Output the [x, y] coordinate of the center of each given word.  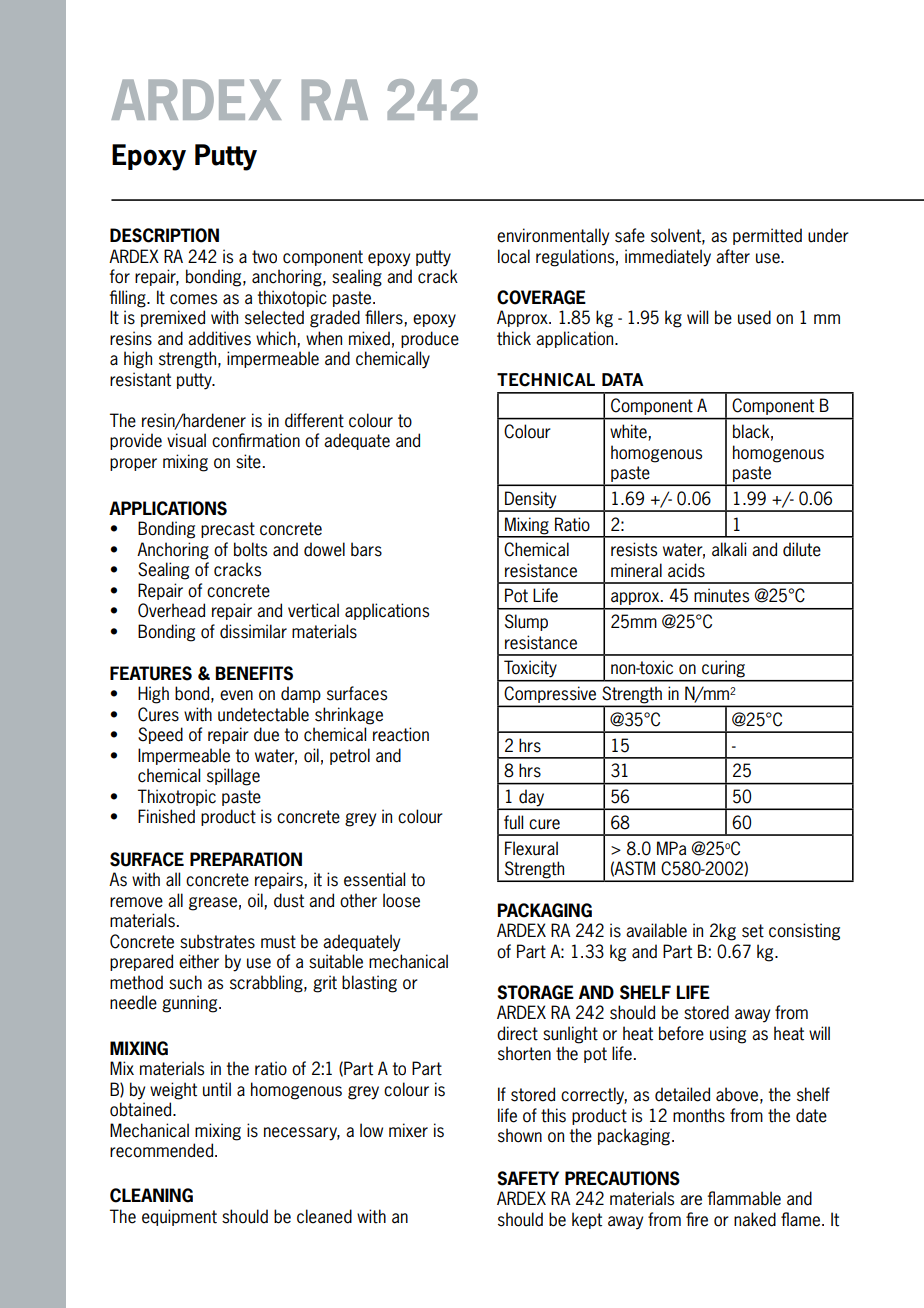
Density [531, 501]
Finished [166, 816]
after [733, 256]
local [514, 256]
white [629, 432]
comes [193, 299]
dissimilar [253, 631]
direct [517, 1033]
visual [186, 440]
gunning [191, 1004]
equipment [179, 1217]
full [513, 822]
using [728, 1035]
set [753, 931]
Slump [526, 622]
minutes [721, 595]
